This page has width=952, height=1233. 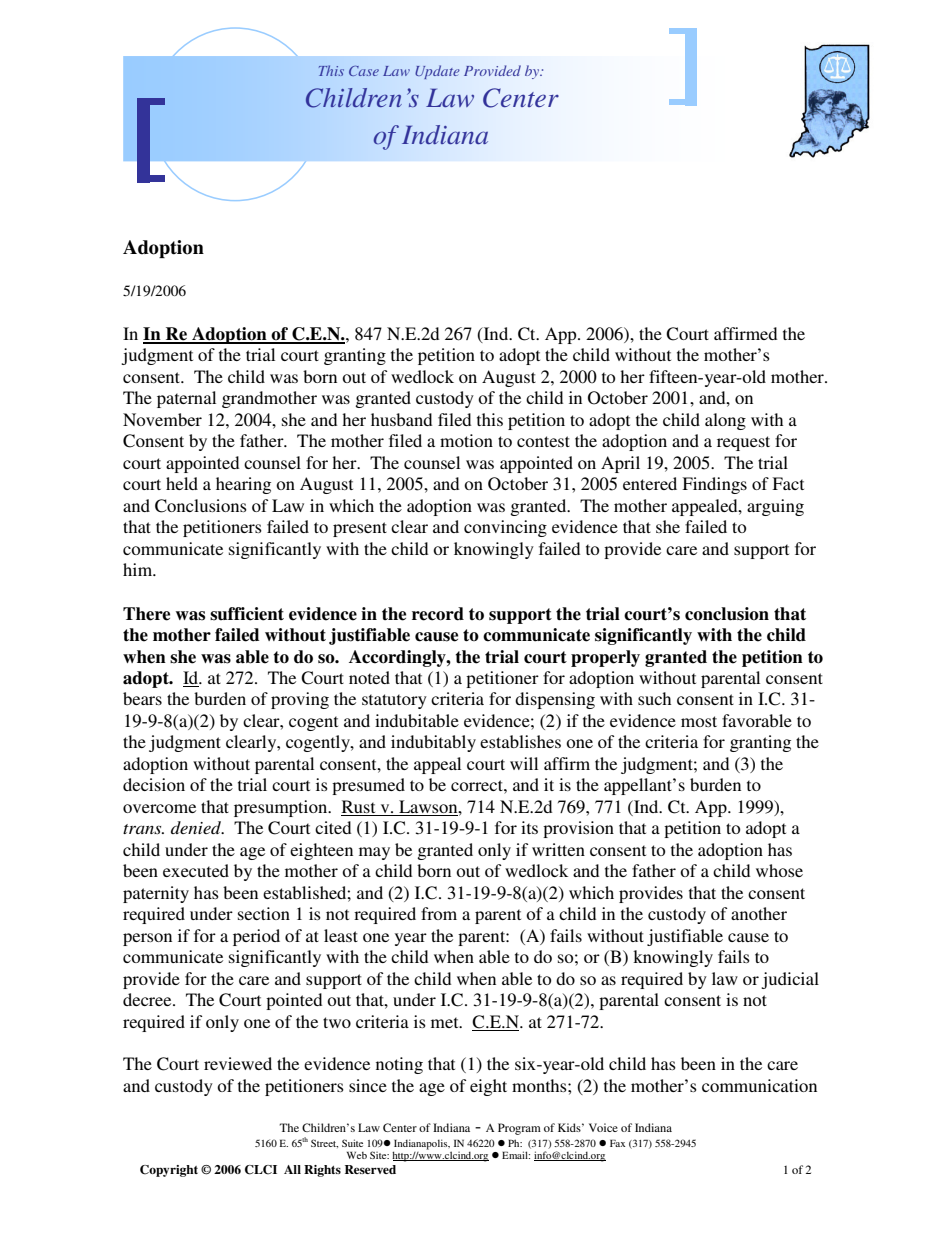 I want to click on denied, so click(x=197, y=827).
